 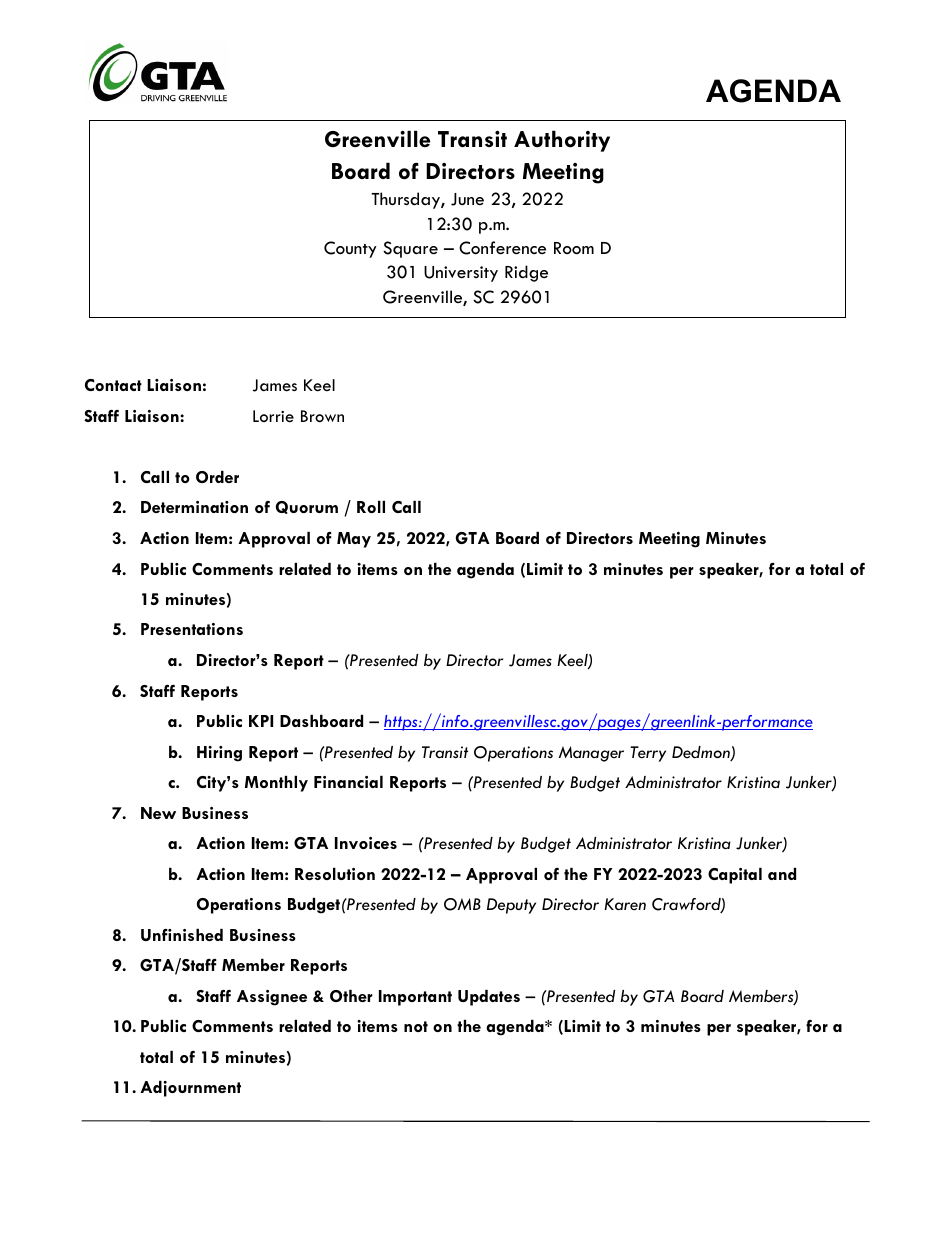 What do you see at coordinates (489, 998) in the page?
I see `Updates` at bounding box center [489, 998].
